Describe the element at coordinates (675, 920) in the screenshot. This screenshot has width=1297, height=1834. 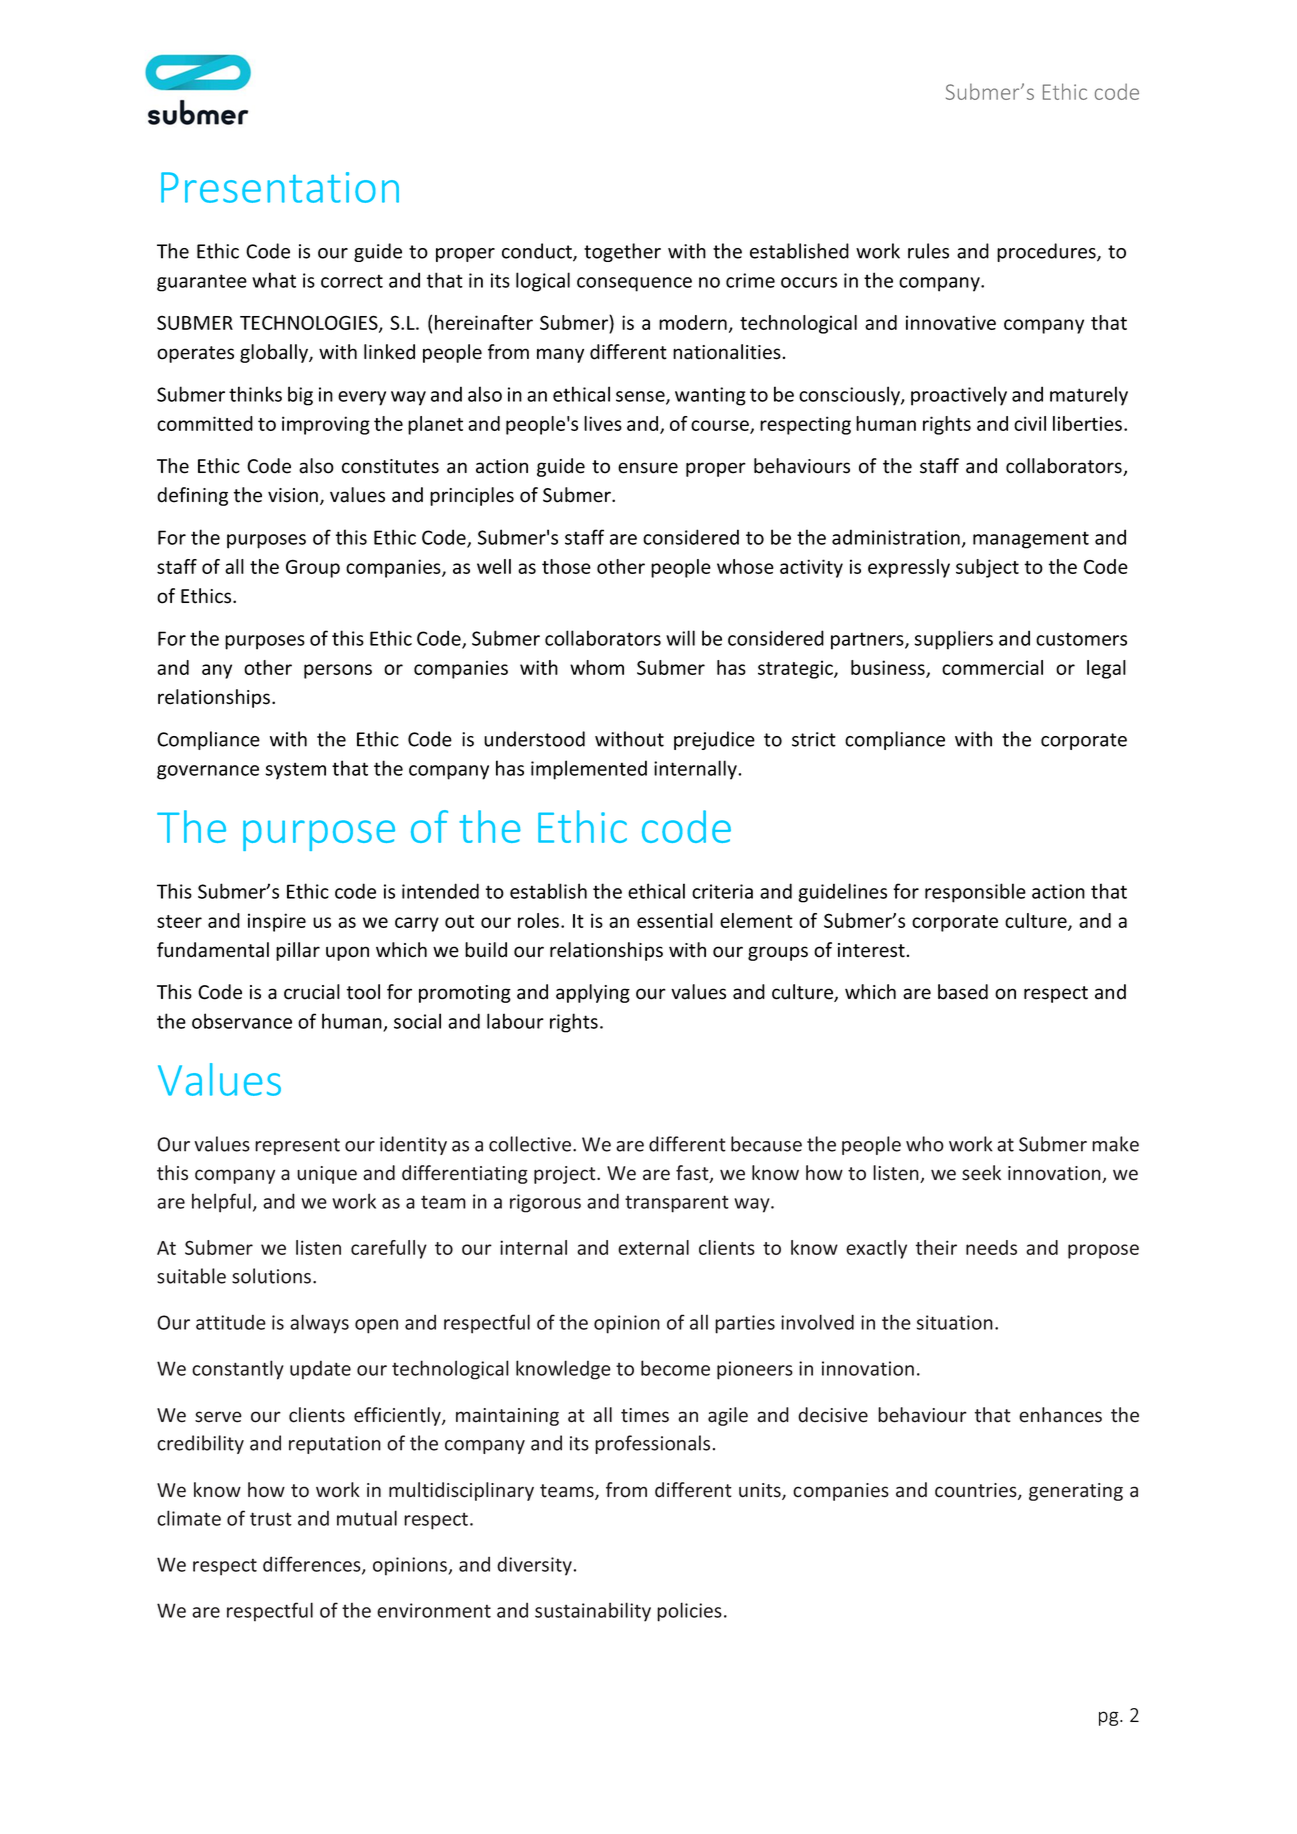
I see `essential` at that location.
